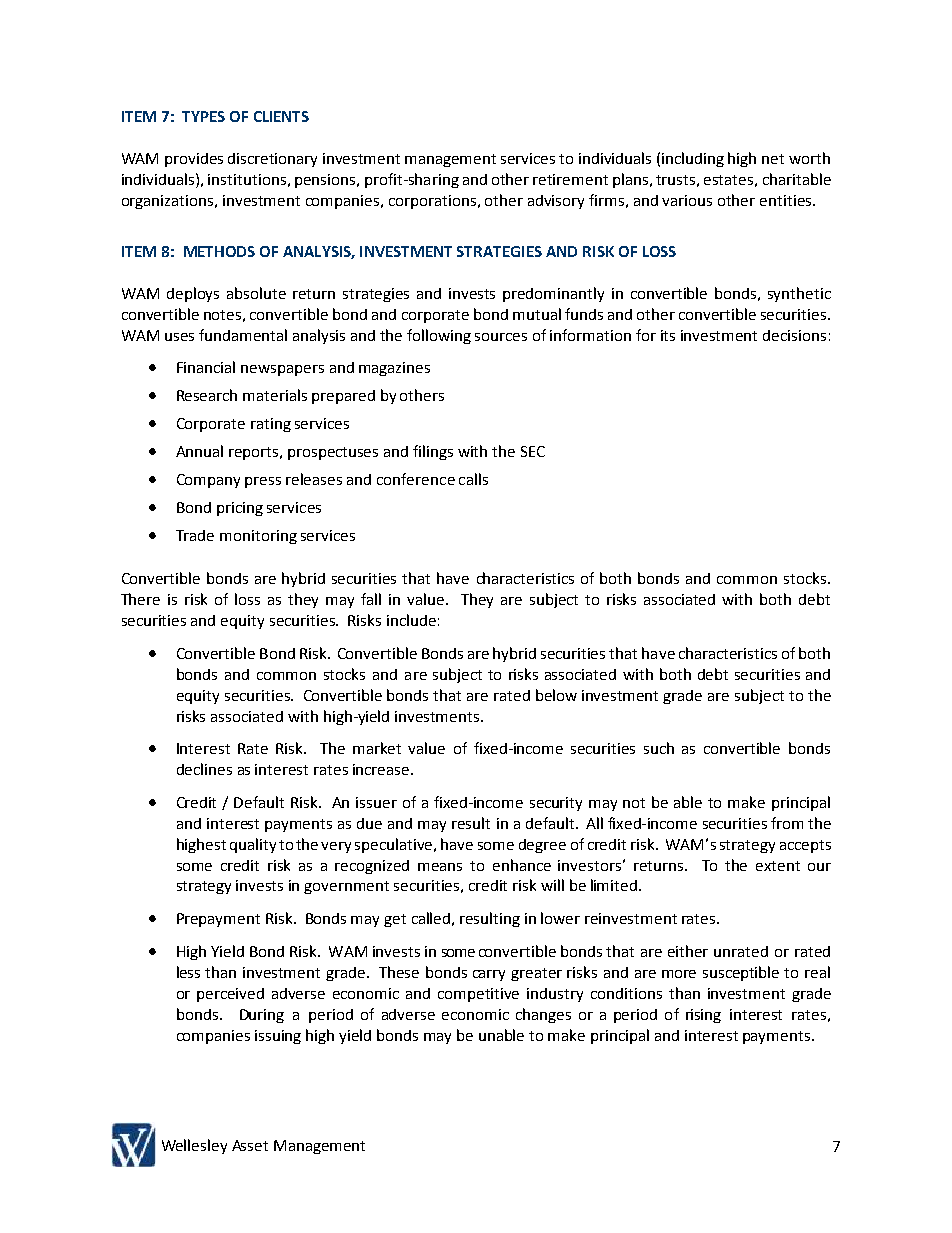 The height and width of the screenshot is (1233, 952). I want to click on provides, so click(194, 160).
